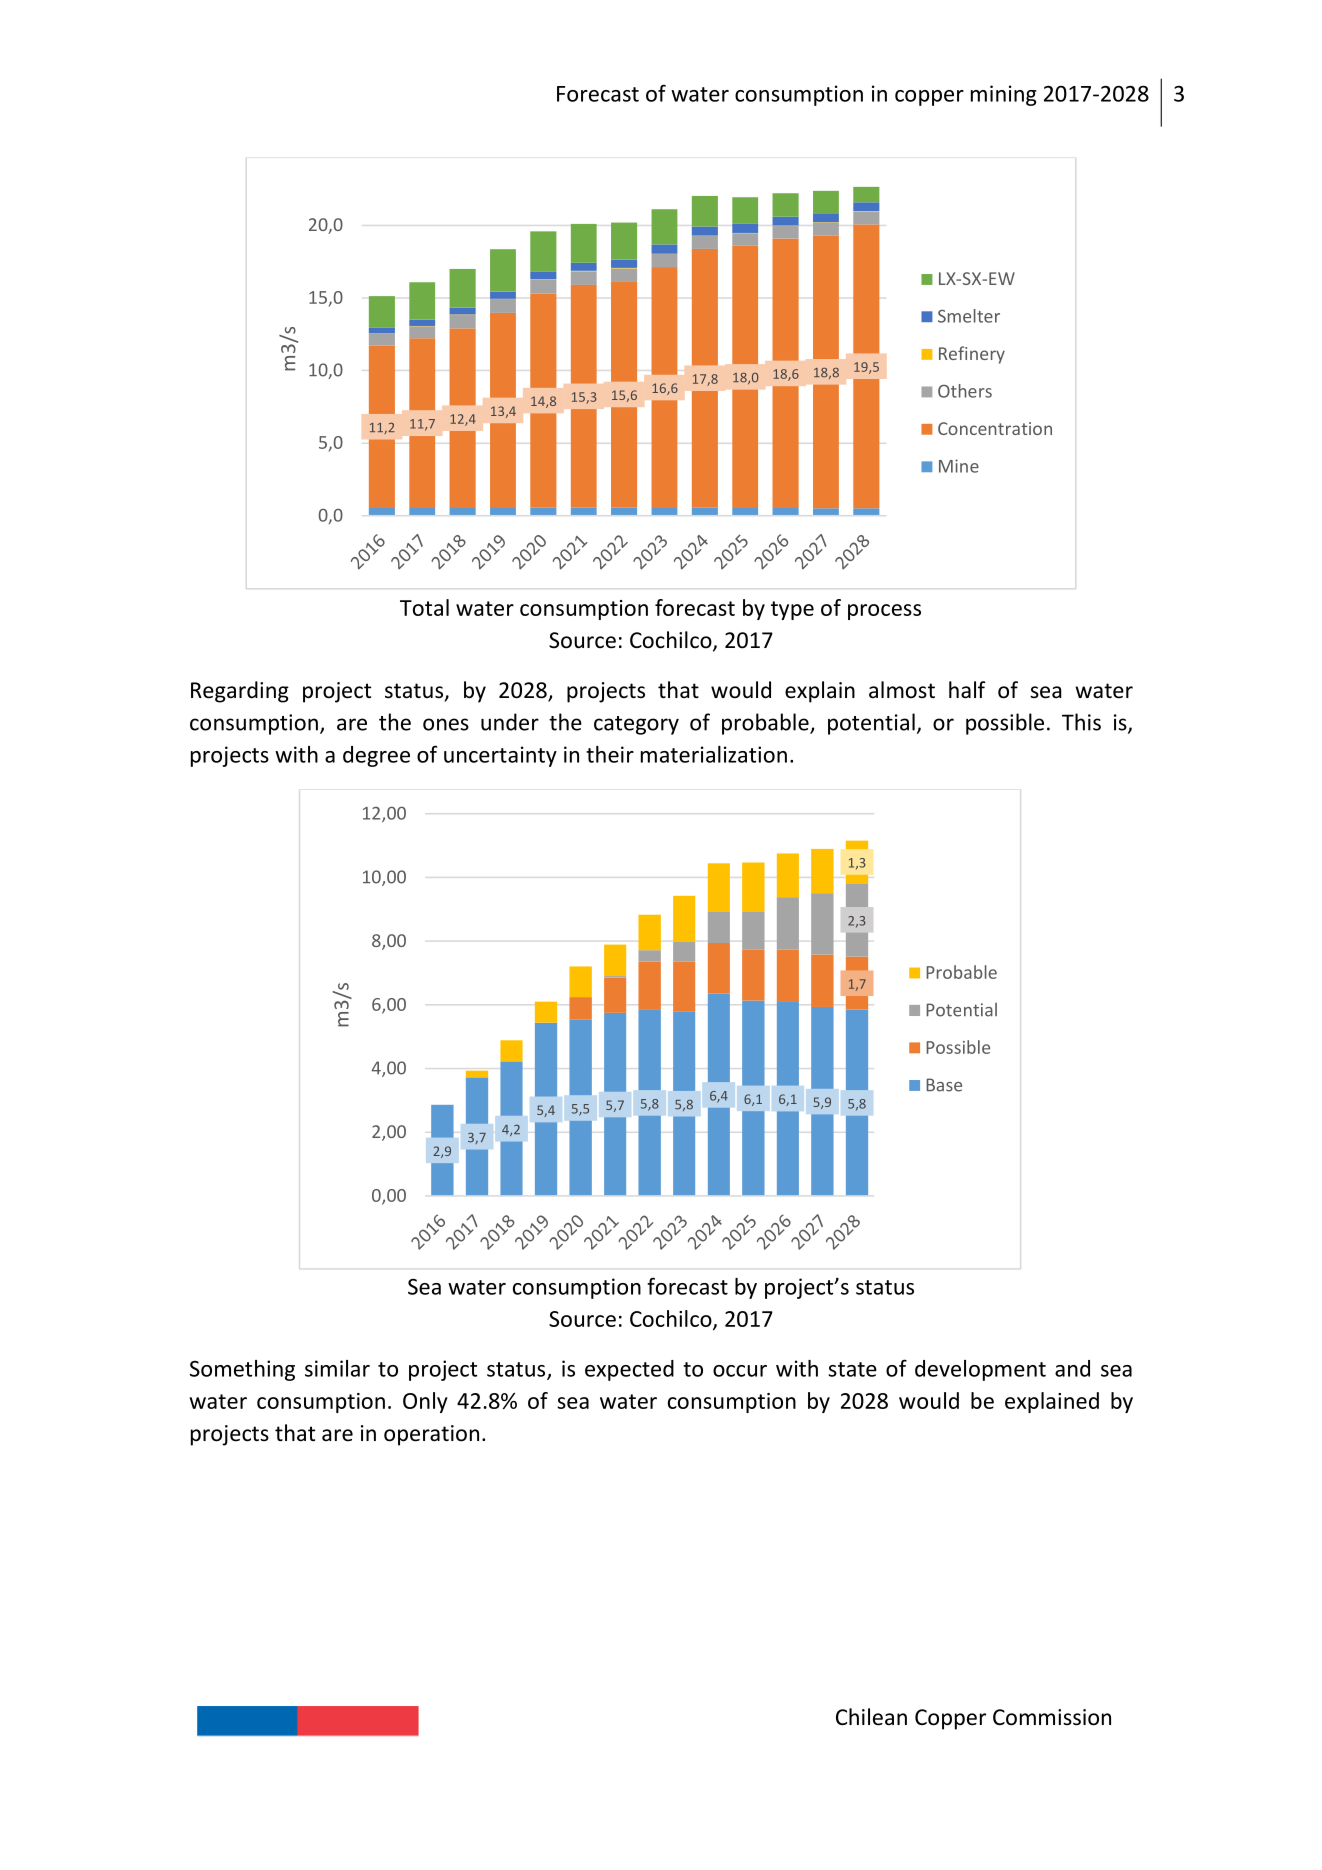 The width and height of the screenshot is (1322, 1870). What do you see at coordinates (792, 610) in the screenshot?
I see `type` at bounding box center [792, 610].
